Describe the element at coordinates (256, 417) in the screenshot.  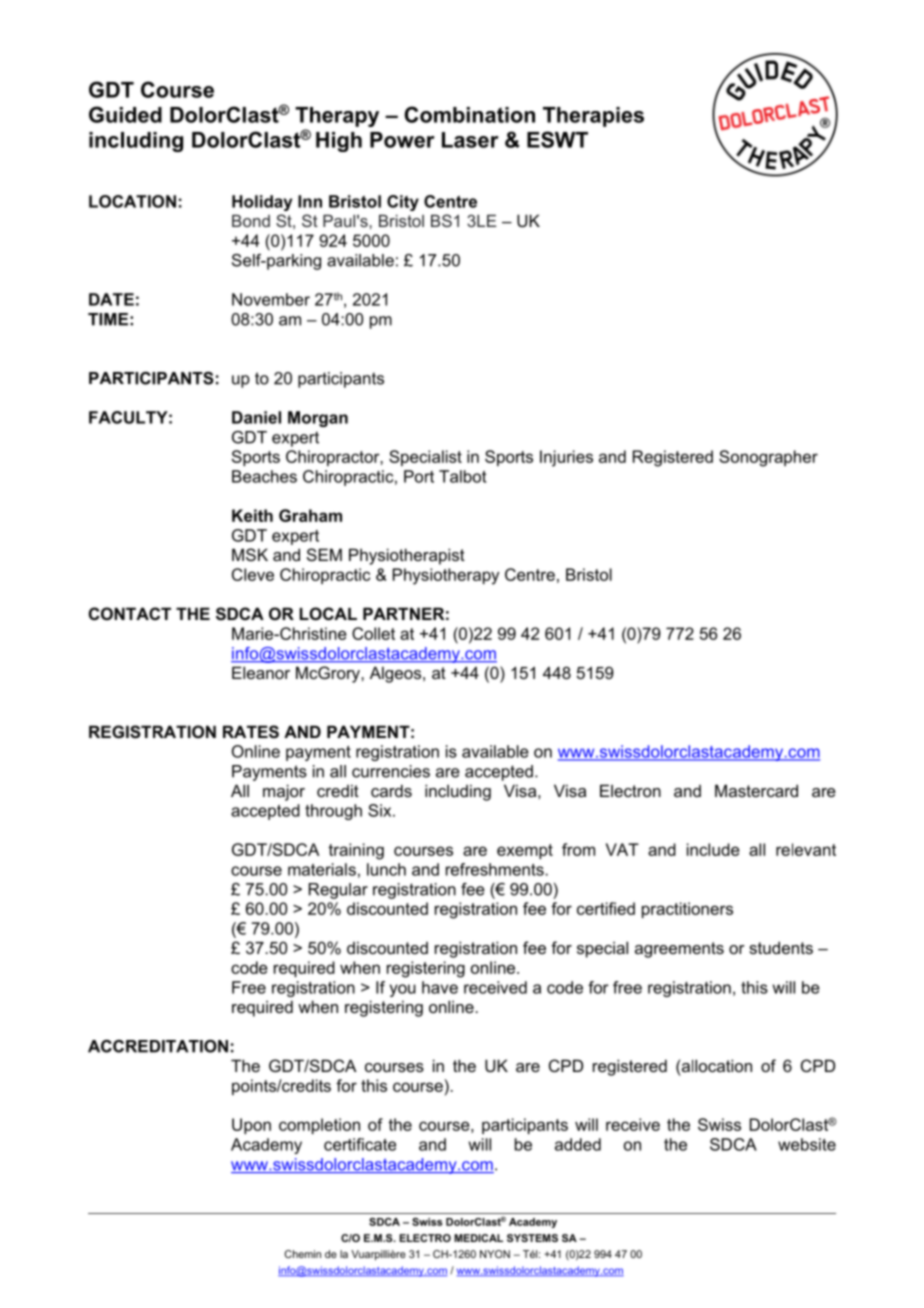
I see `Daniel` at that location.
